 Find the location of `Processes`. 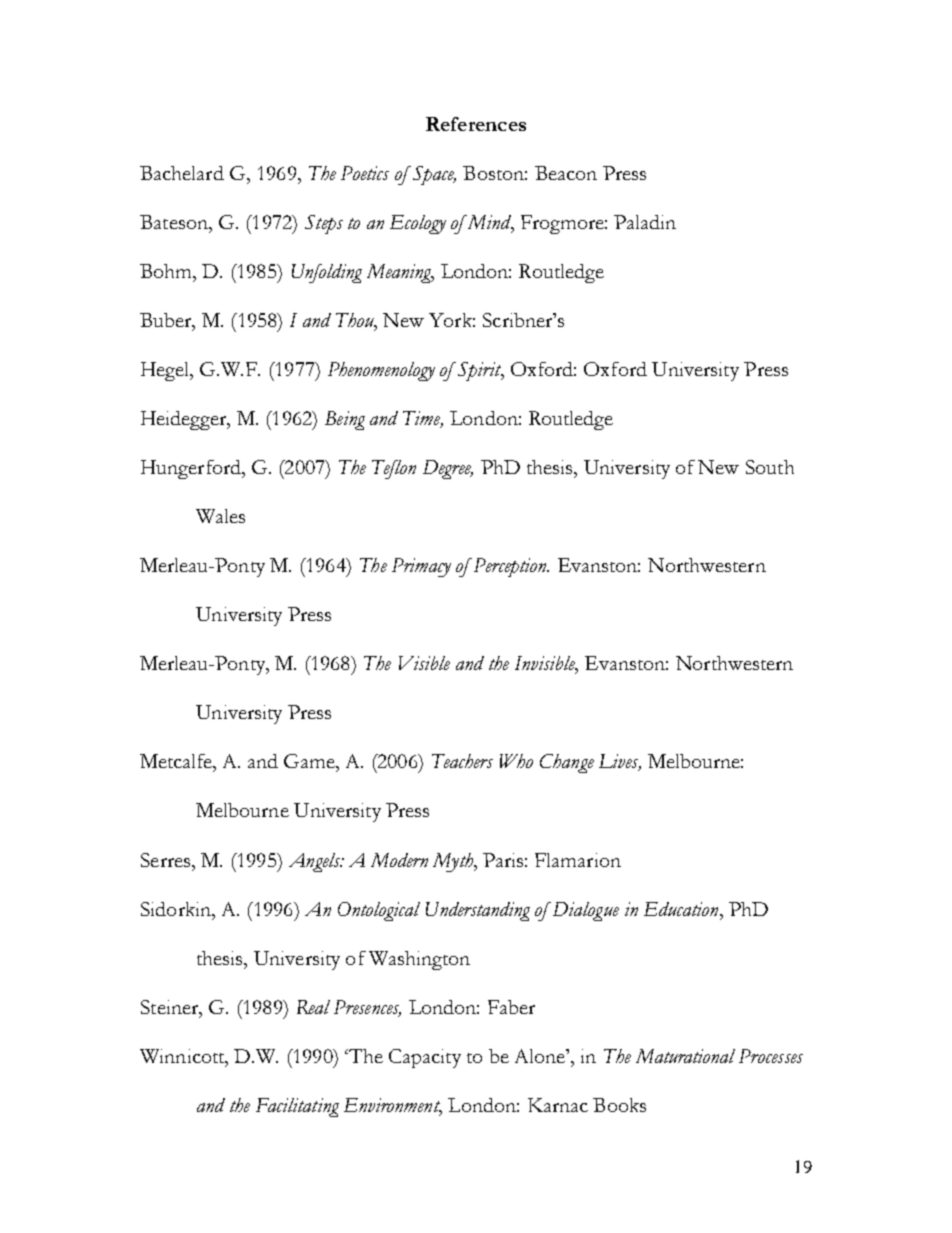

Processes is located at coordinates (771, 1056).
